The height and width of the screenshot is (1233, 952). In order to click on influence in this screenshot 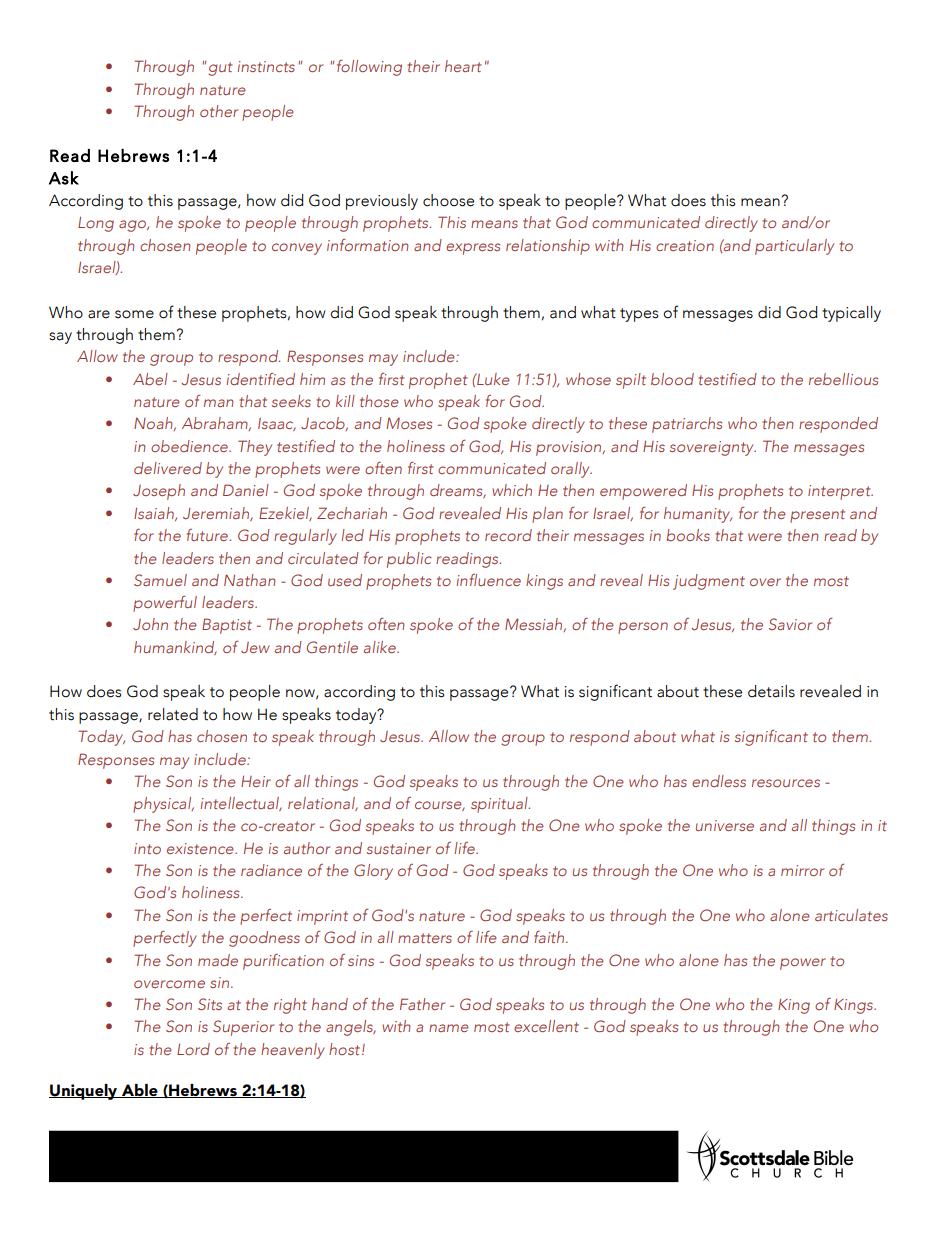, I will do `click(489, 580)`.
